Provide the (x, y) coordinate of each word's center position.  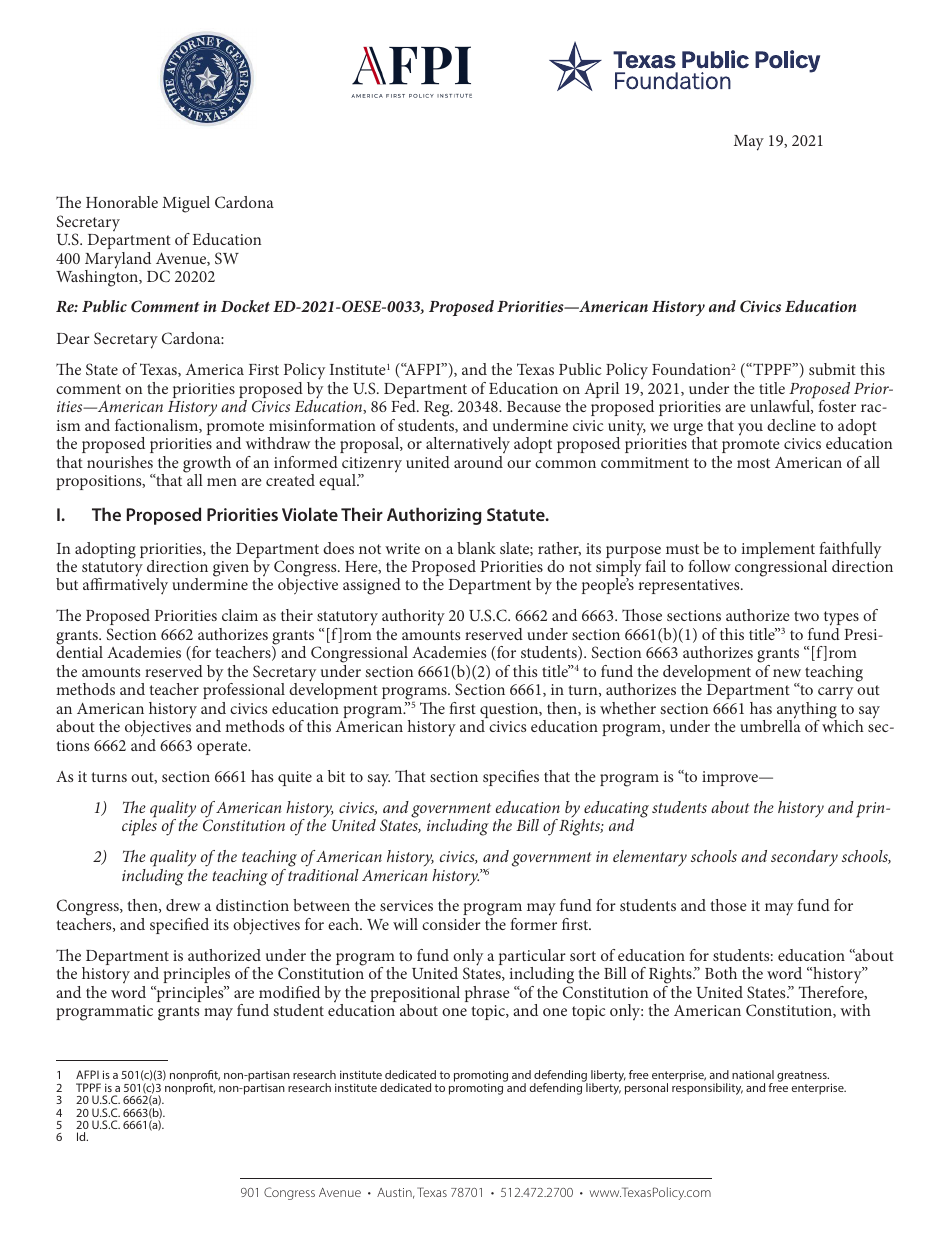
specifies (511, 778)
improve (731, 778)
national (753, 1074)
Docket (245, 306)
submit (832, 369)
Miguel (186, 204)
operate (223, 748)
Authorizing (434, 516)
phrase (487, 994)
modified (289, 992)
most (753, 463)
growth (207, 465)
